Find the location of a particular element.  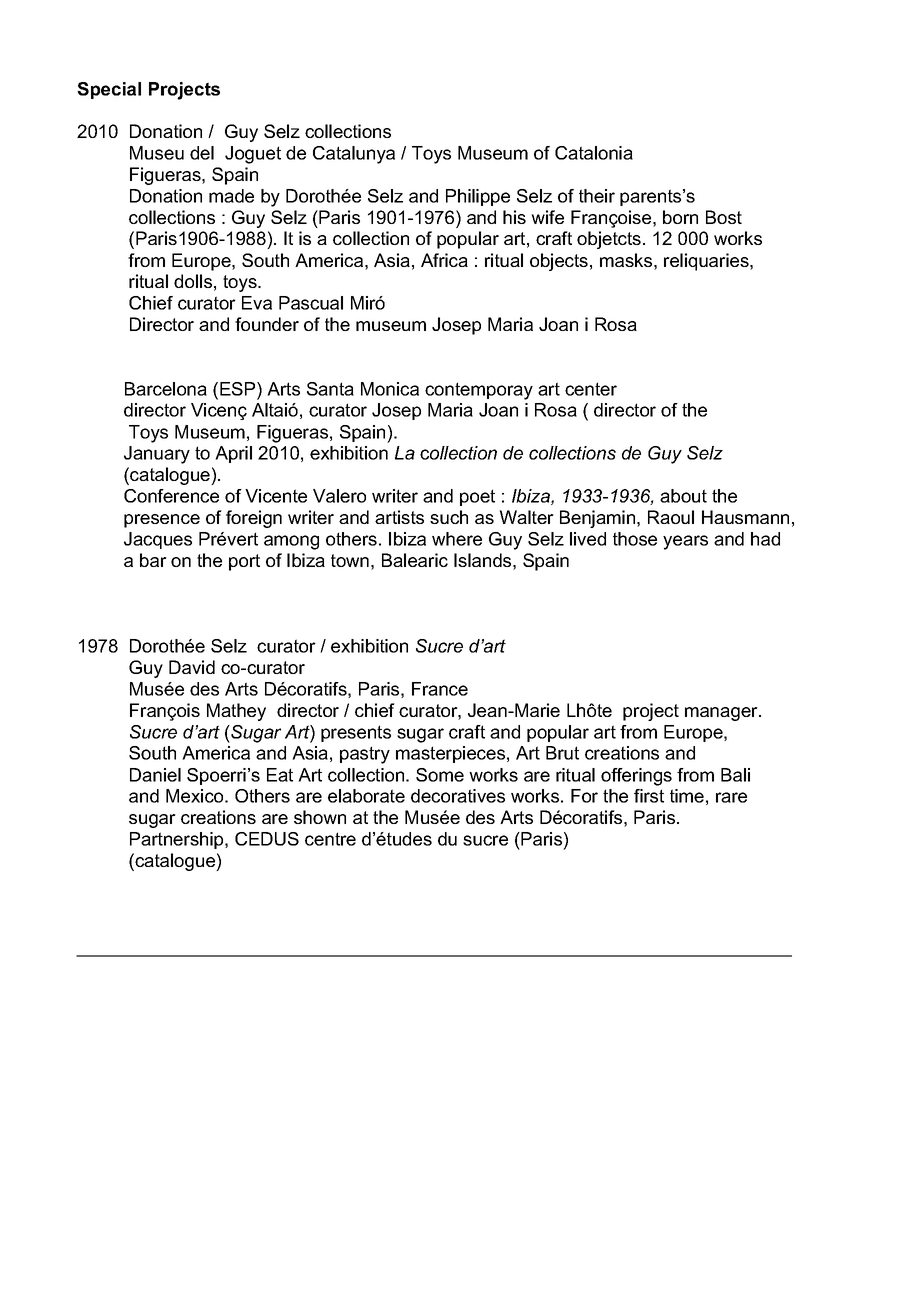

Balearic is located at coordinates (415, 560).
